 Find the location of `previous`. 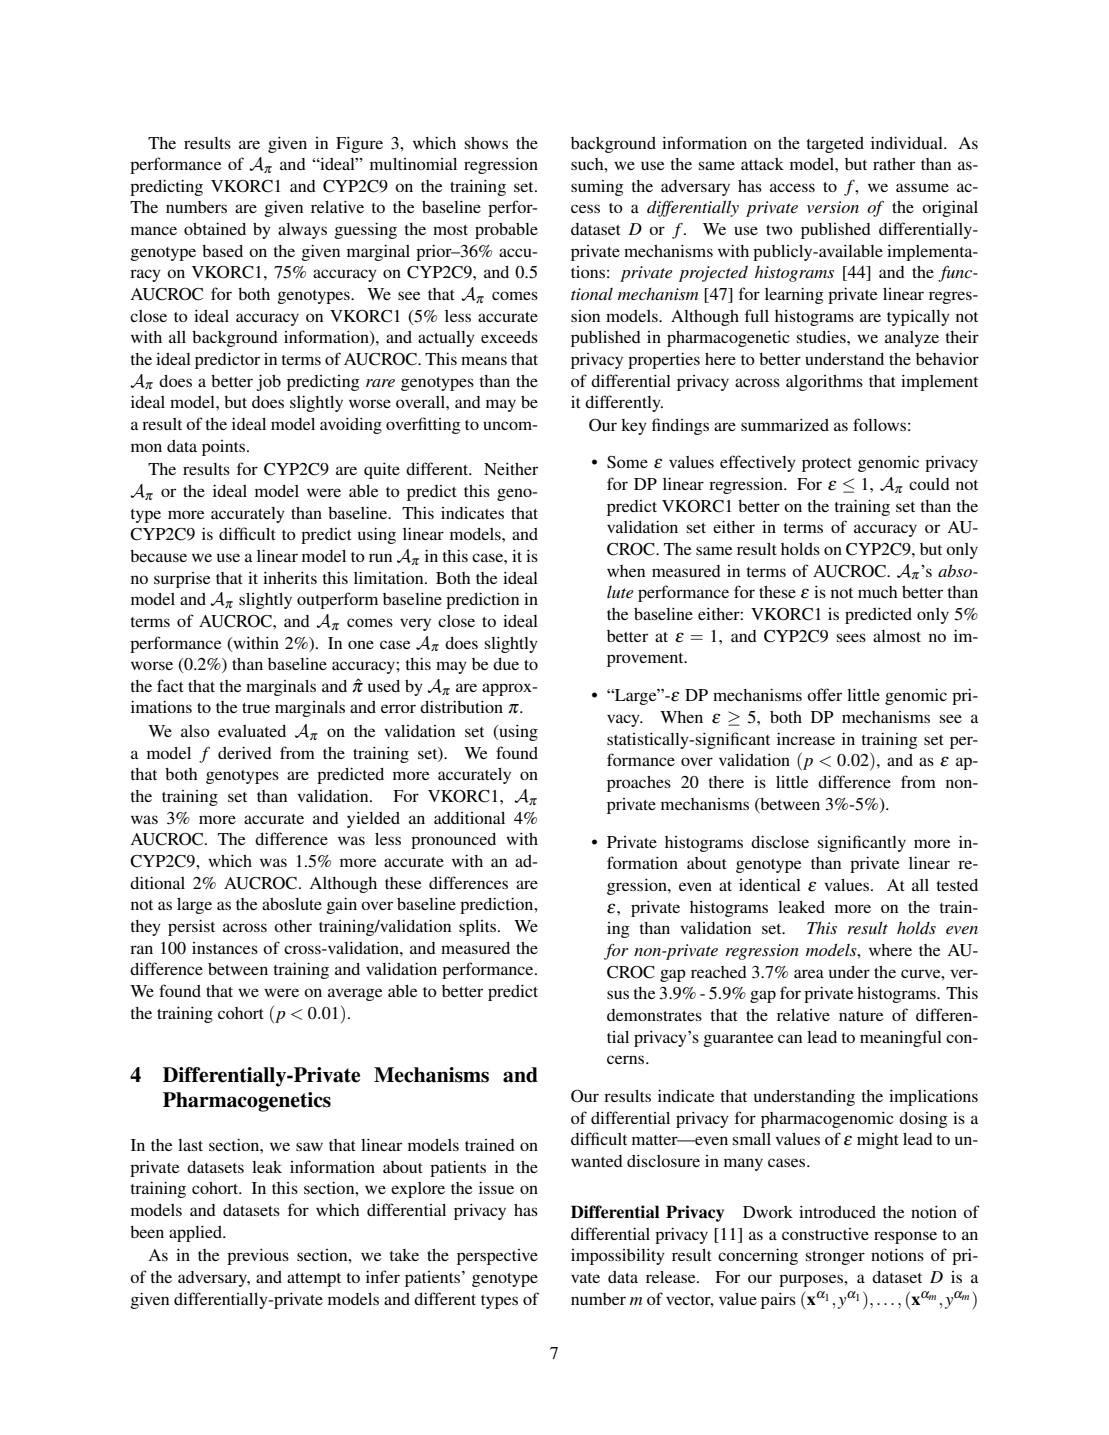

previous is located at coordinates (258, 1256).
